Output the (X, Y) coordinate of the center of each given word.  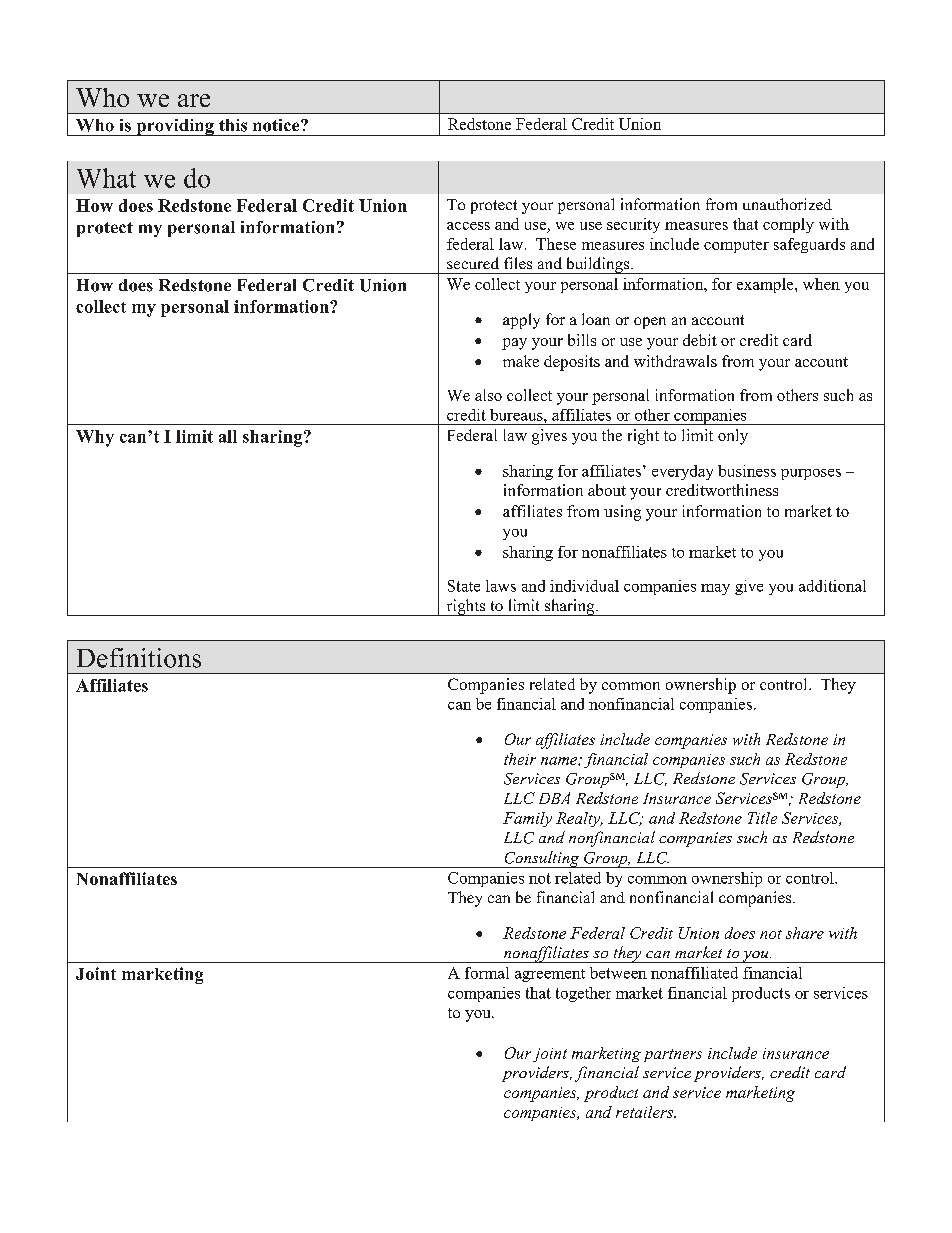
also (488, 395)
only (733, 437)
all (228, 436)
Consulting (542, 859)
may (715, 589)
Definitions (139, 658)
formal (487, 973)
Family (527, 819)
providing (175, 127)
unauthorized (787, 204)
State (464, 586)
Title (762, 818)
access (468, 226)
